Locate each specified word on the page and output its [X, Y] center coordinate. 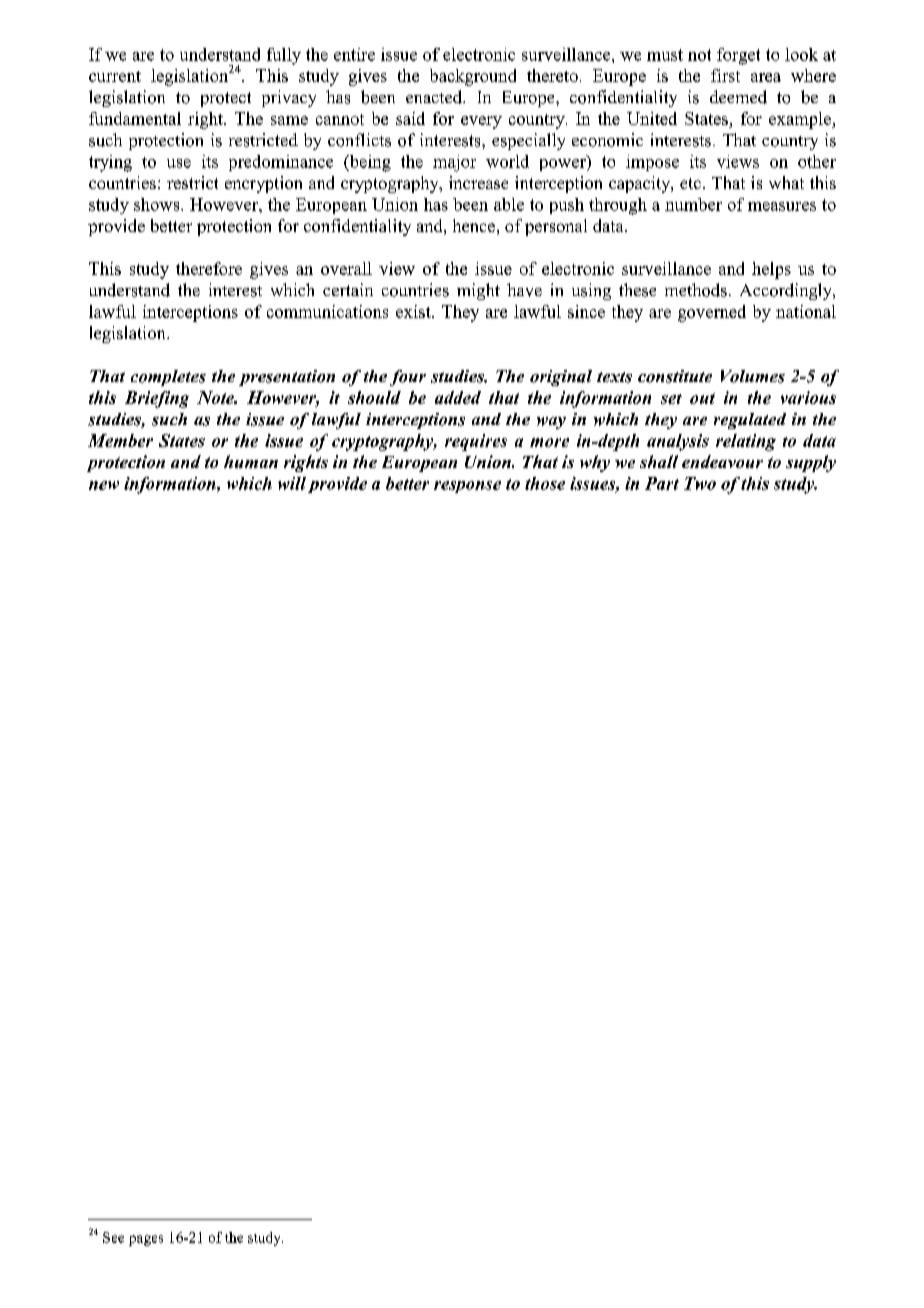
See [113, 1237]
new [104, 485]
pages [146, 1240]
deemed [738, 97]
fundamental [135, 118]
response [467, 487]
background [473, 77]
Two [700, 483]
